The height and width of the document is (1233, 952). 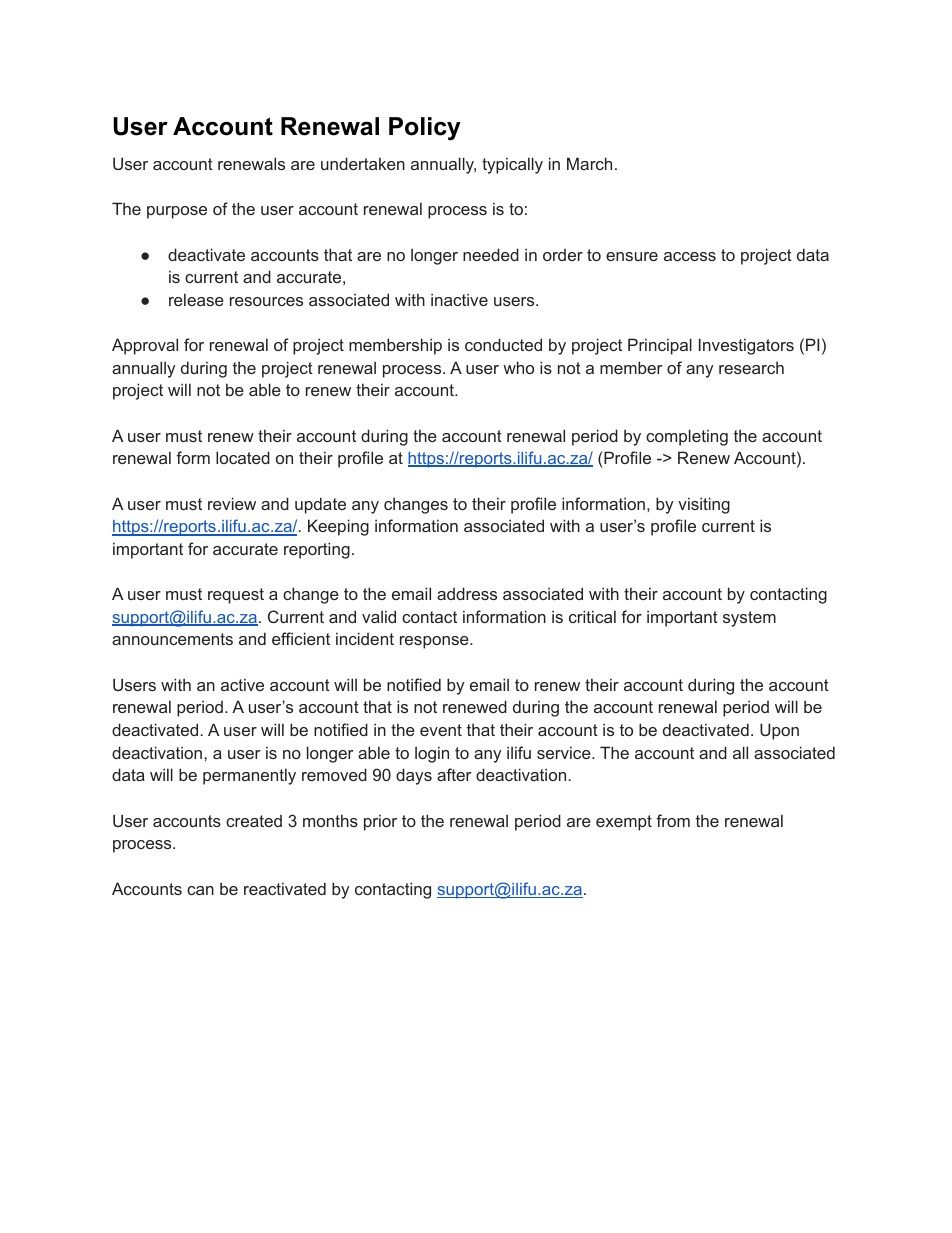 What do you see at coordinates (338, 527) in the document?
I see `Keeping` at bounding box center [338, 527].
